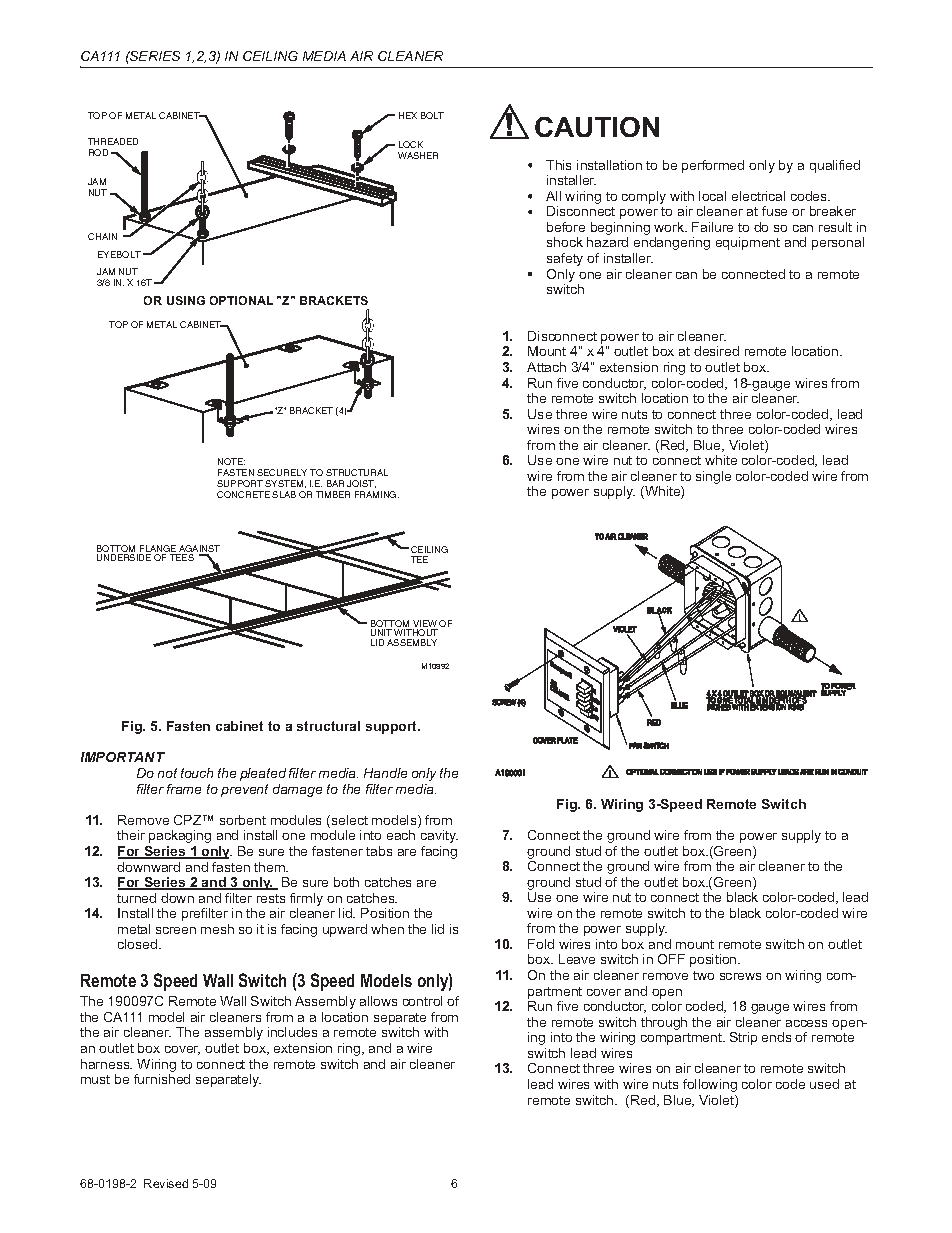 The width and height of the screenshot is (952, 1233). I want to click on support, so click(393, 727).
